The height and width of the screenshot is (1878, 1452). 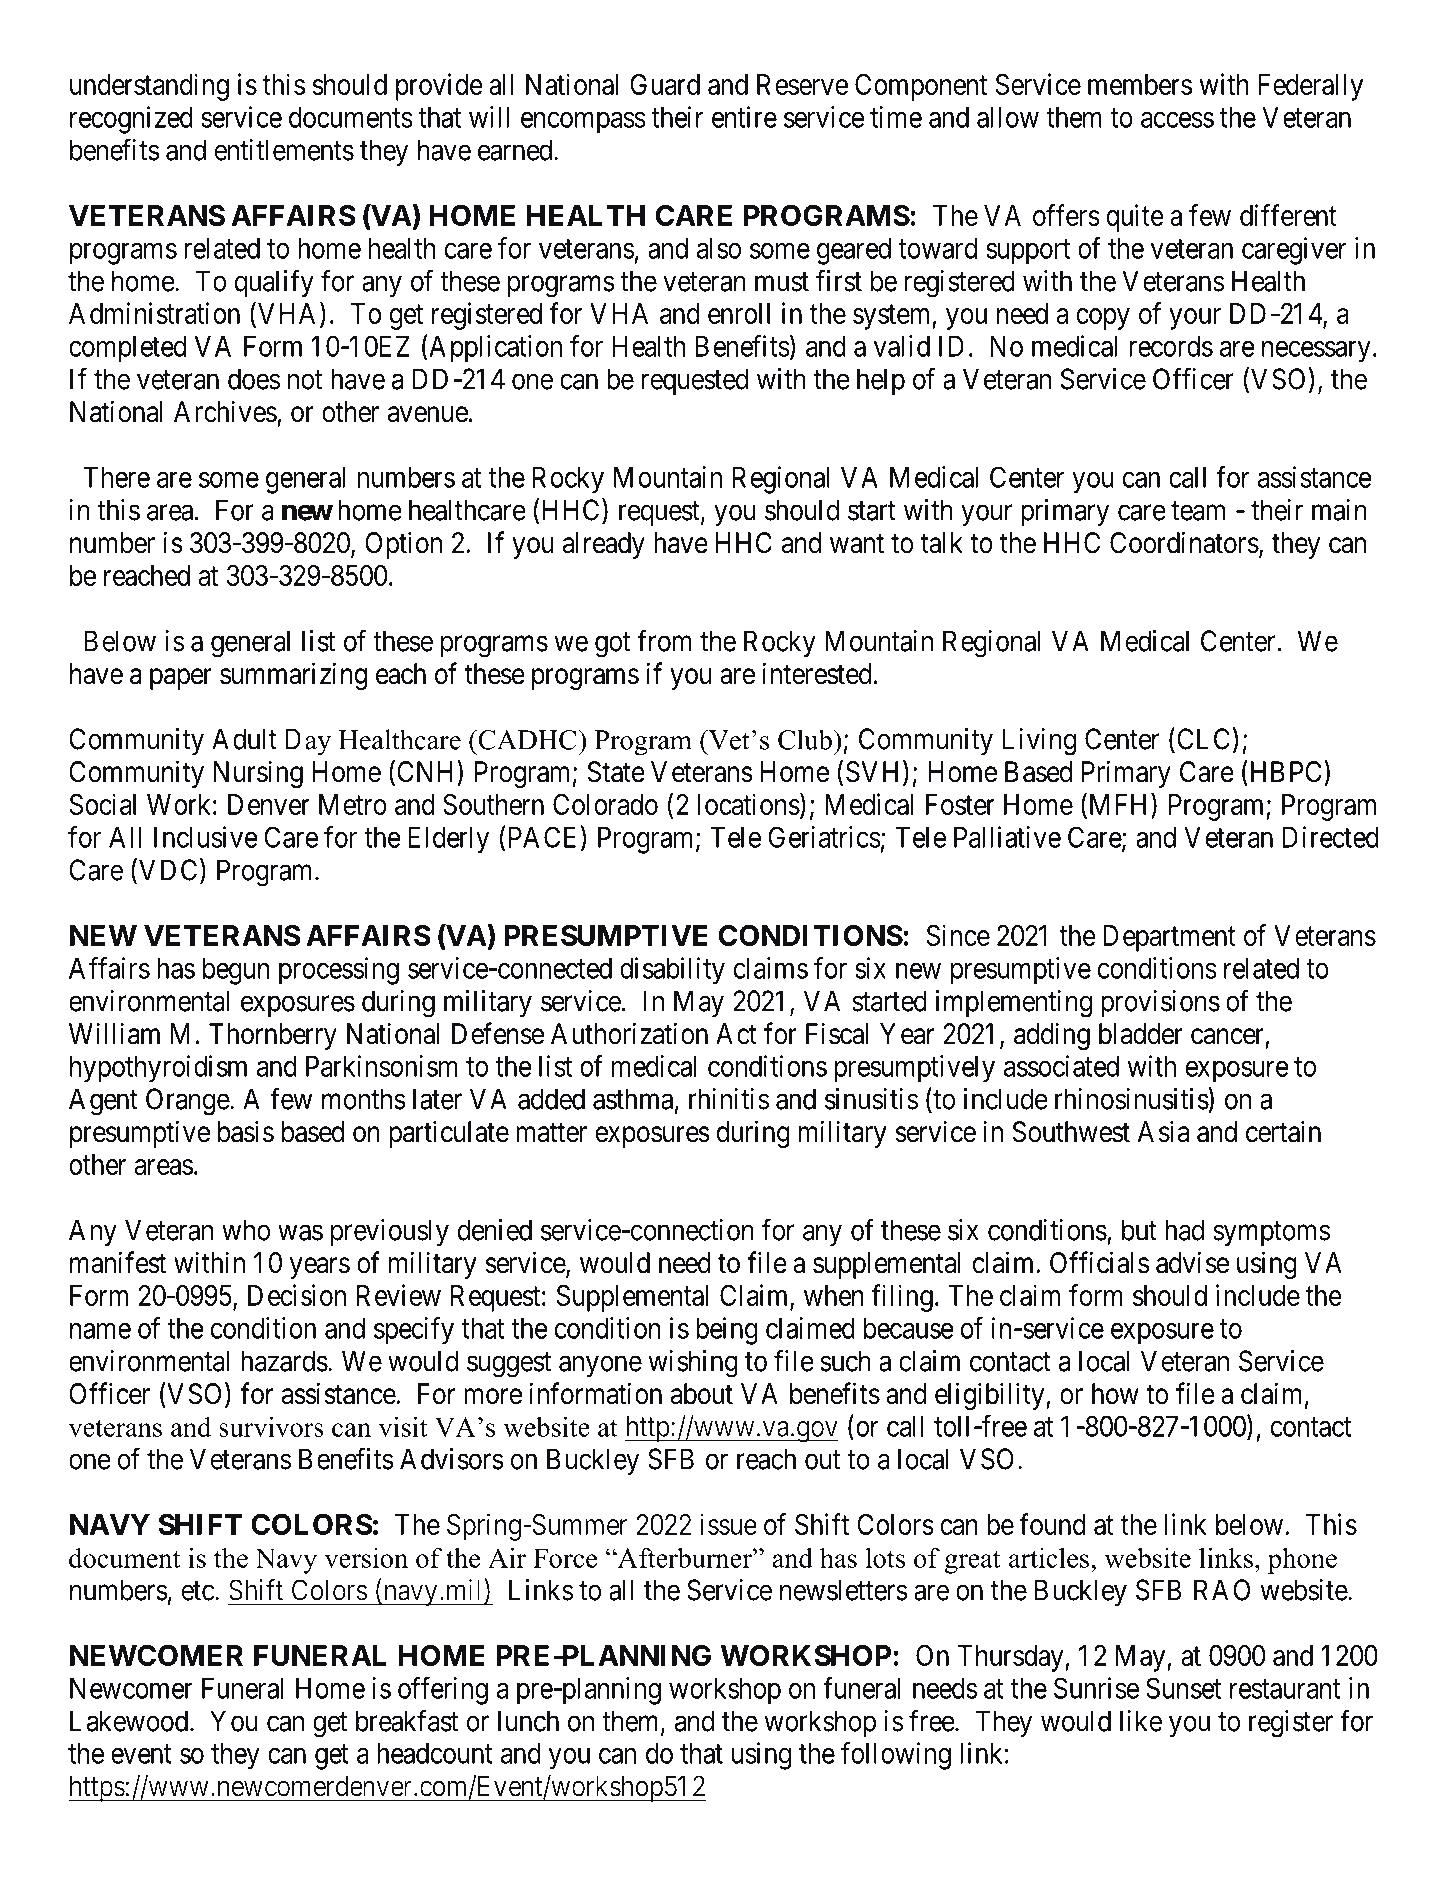 What do you see at coordinates (116, 477) in the screenshot?
I see `There` at bounding box center [116, 477].
